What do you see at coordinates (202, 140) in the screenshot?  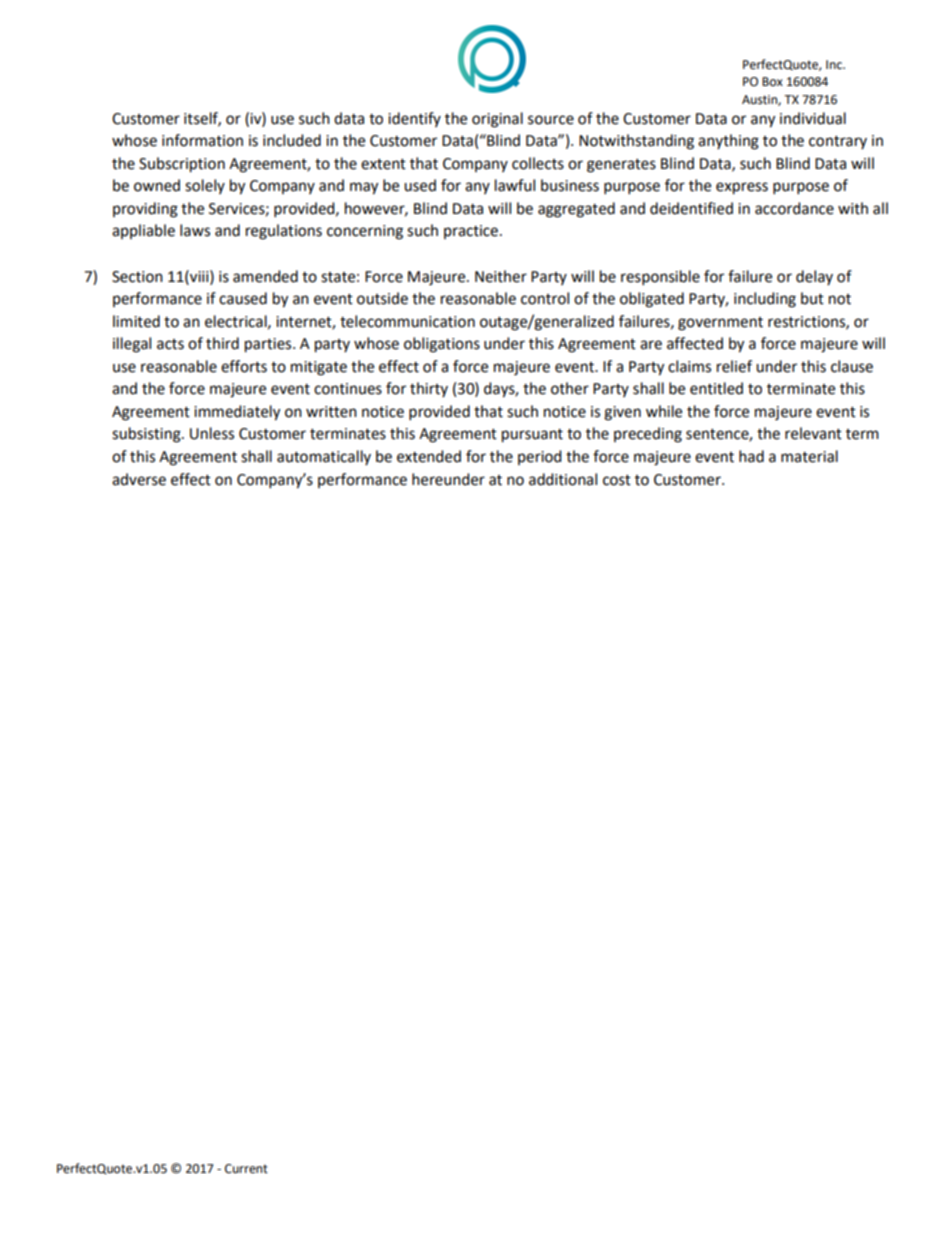 I see `information` at bounding box center [202, 140].
